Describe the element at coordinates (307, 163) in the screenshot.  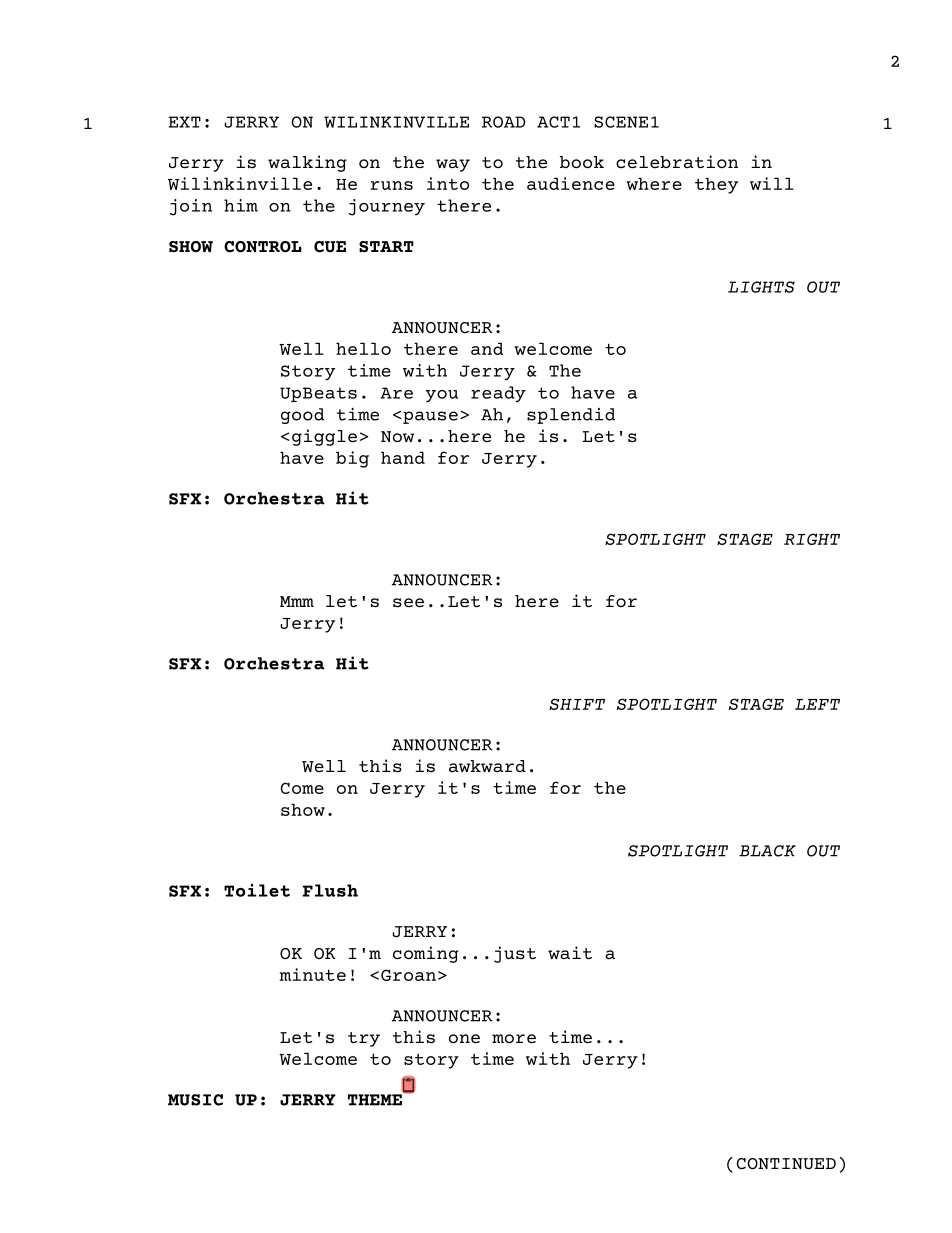
I see `walking` at that location.
